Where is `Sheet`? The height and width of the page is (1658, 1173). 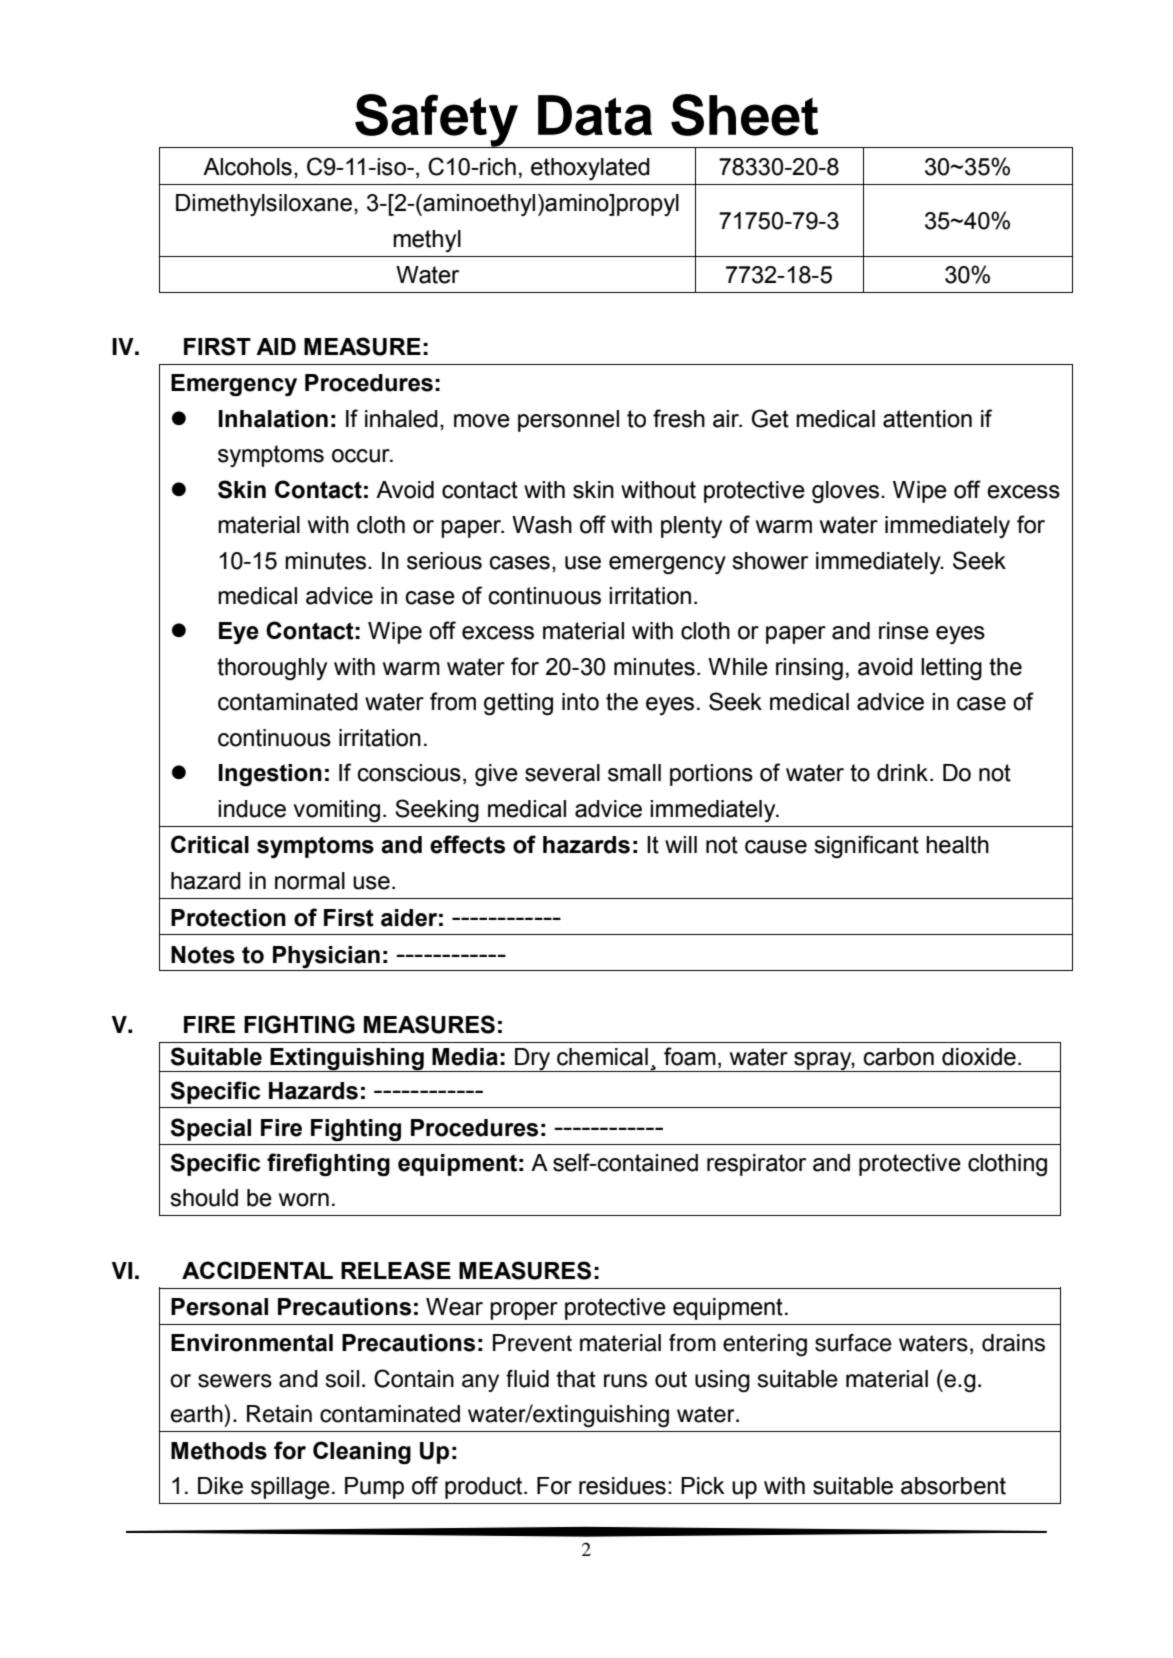
Sheet is located at coordinates (744, 115).
